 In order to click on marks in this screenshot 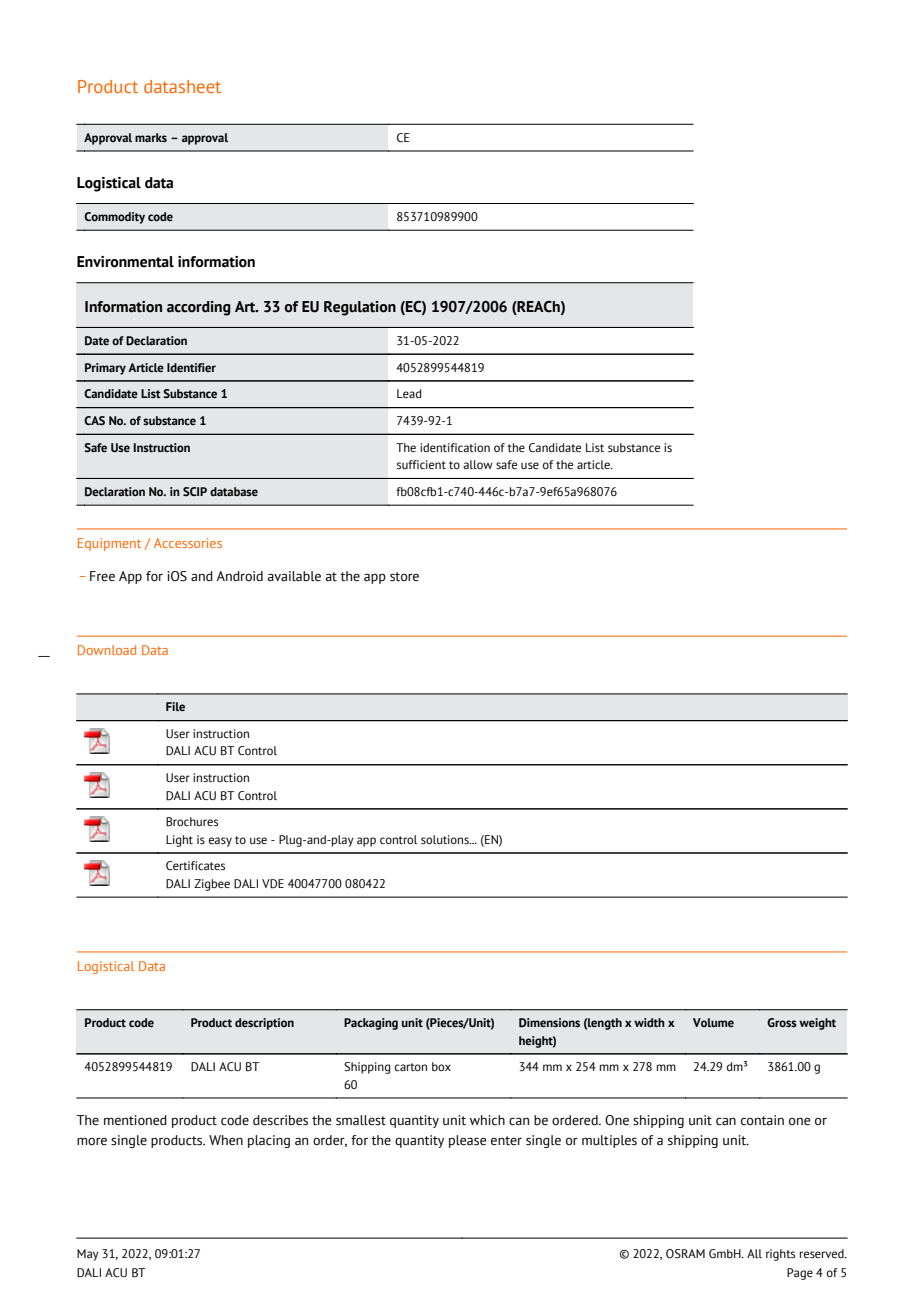, I will do `click(151, 137)`.
